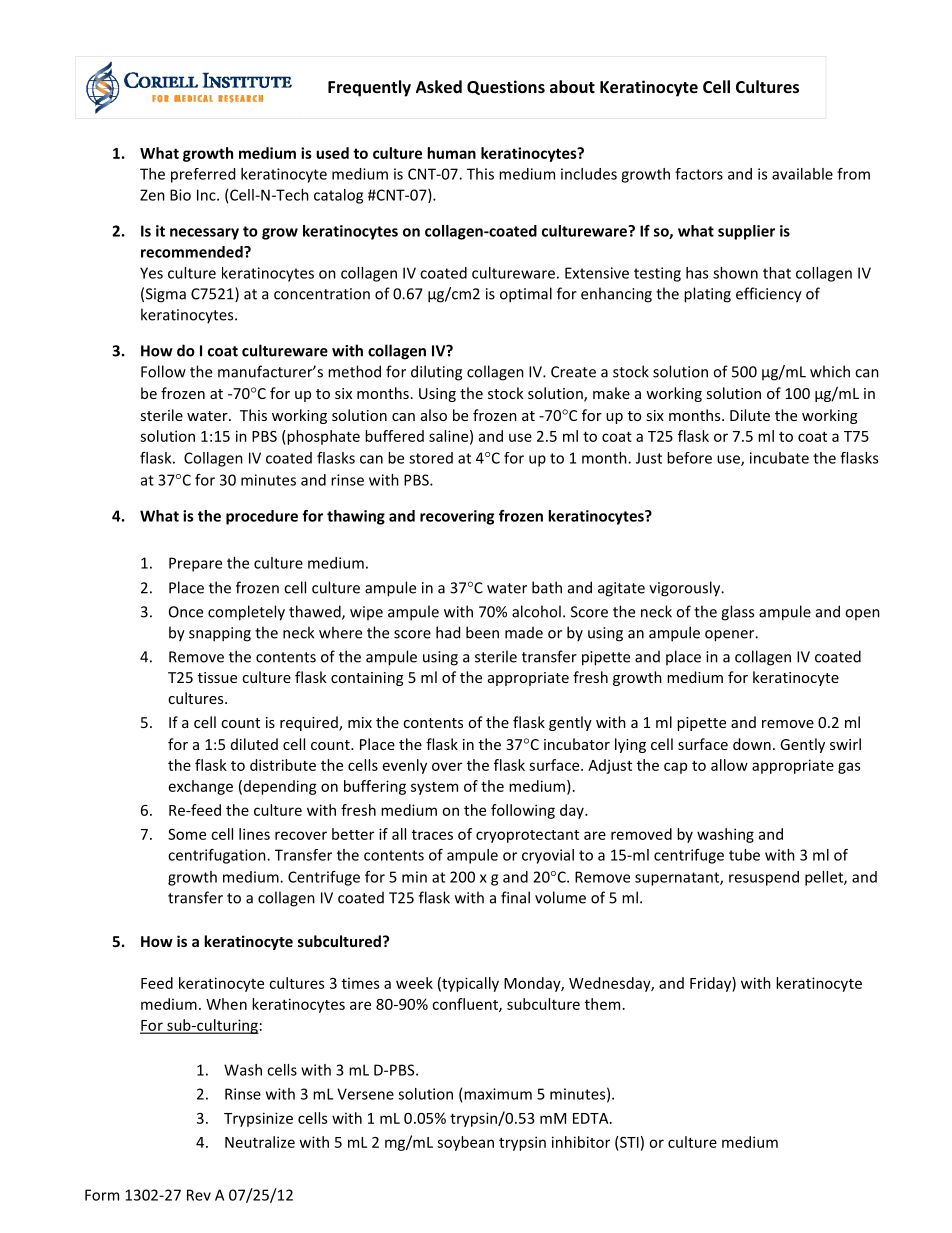 This screenshot has width=952, height=1233. Describe the element at coordinates (203, 175) in the screenshot. I see `preferred` at that location.
